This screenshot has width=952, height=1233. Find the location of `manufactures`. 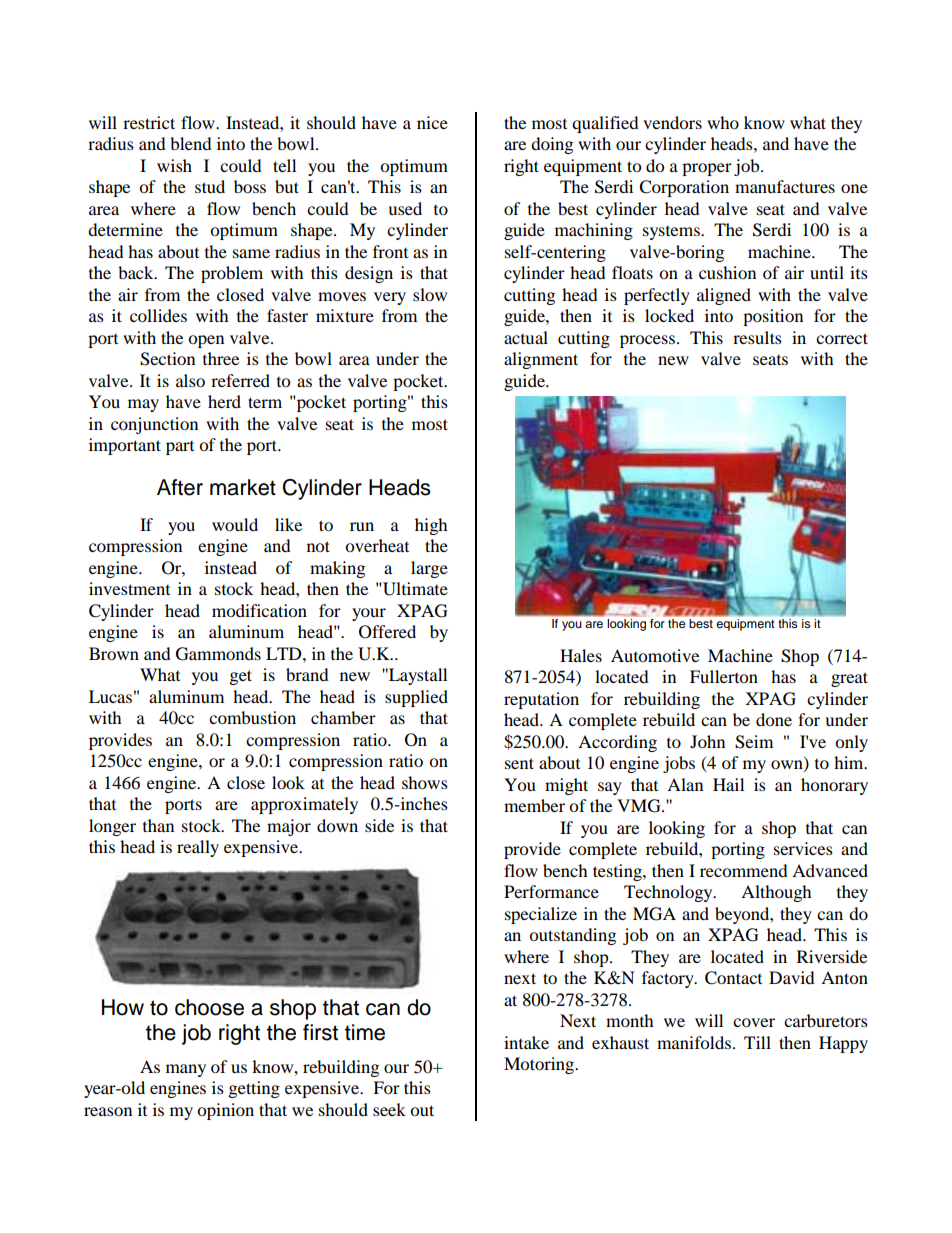

manufactures is located at coordinates (785, 186).
